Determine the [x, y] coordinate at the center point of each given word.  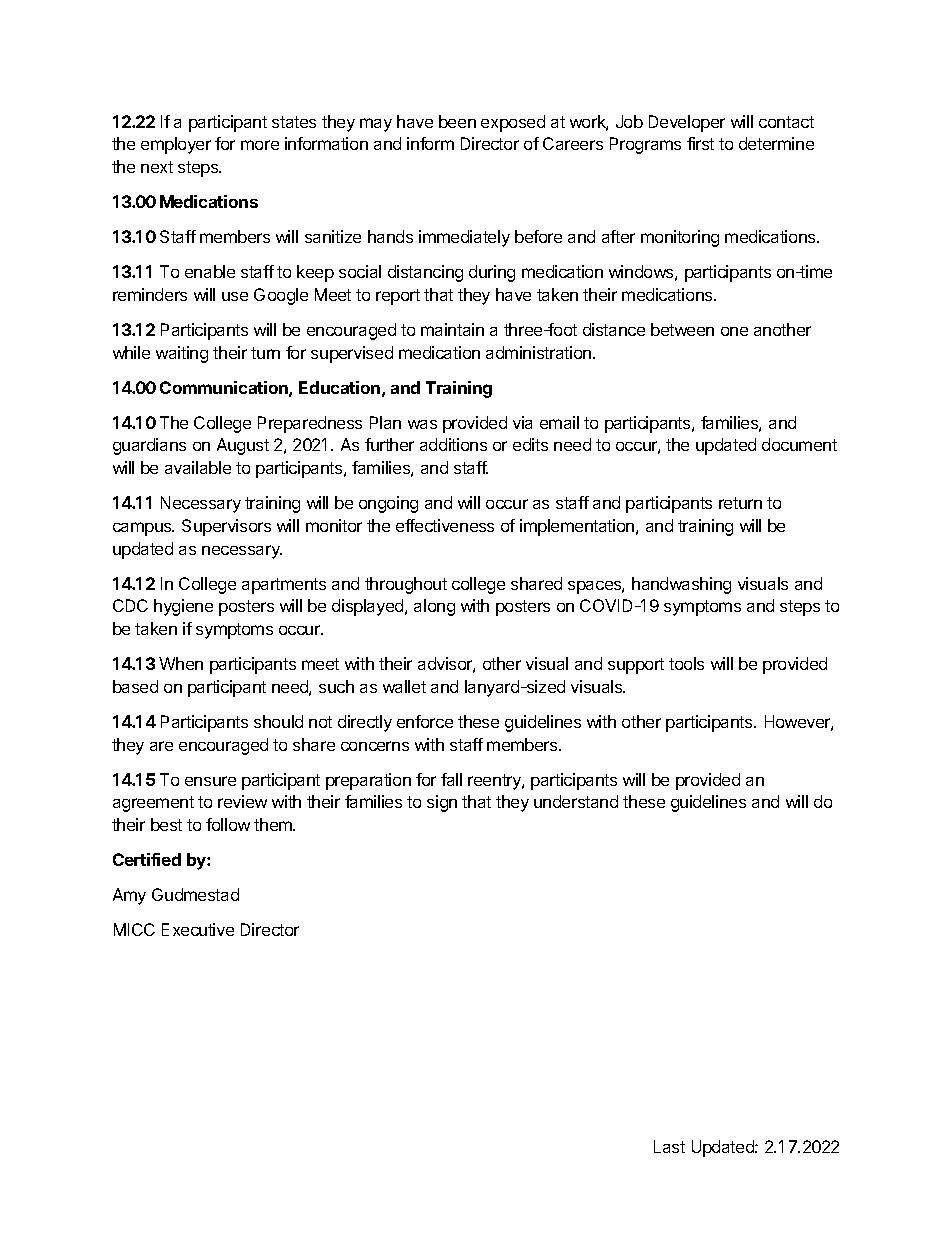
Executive [198, 929]
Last [669, 1146]
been [457, 121]
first [700, 143]
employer [176, 145]
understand [576, 801]
